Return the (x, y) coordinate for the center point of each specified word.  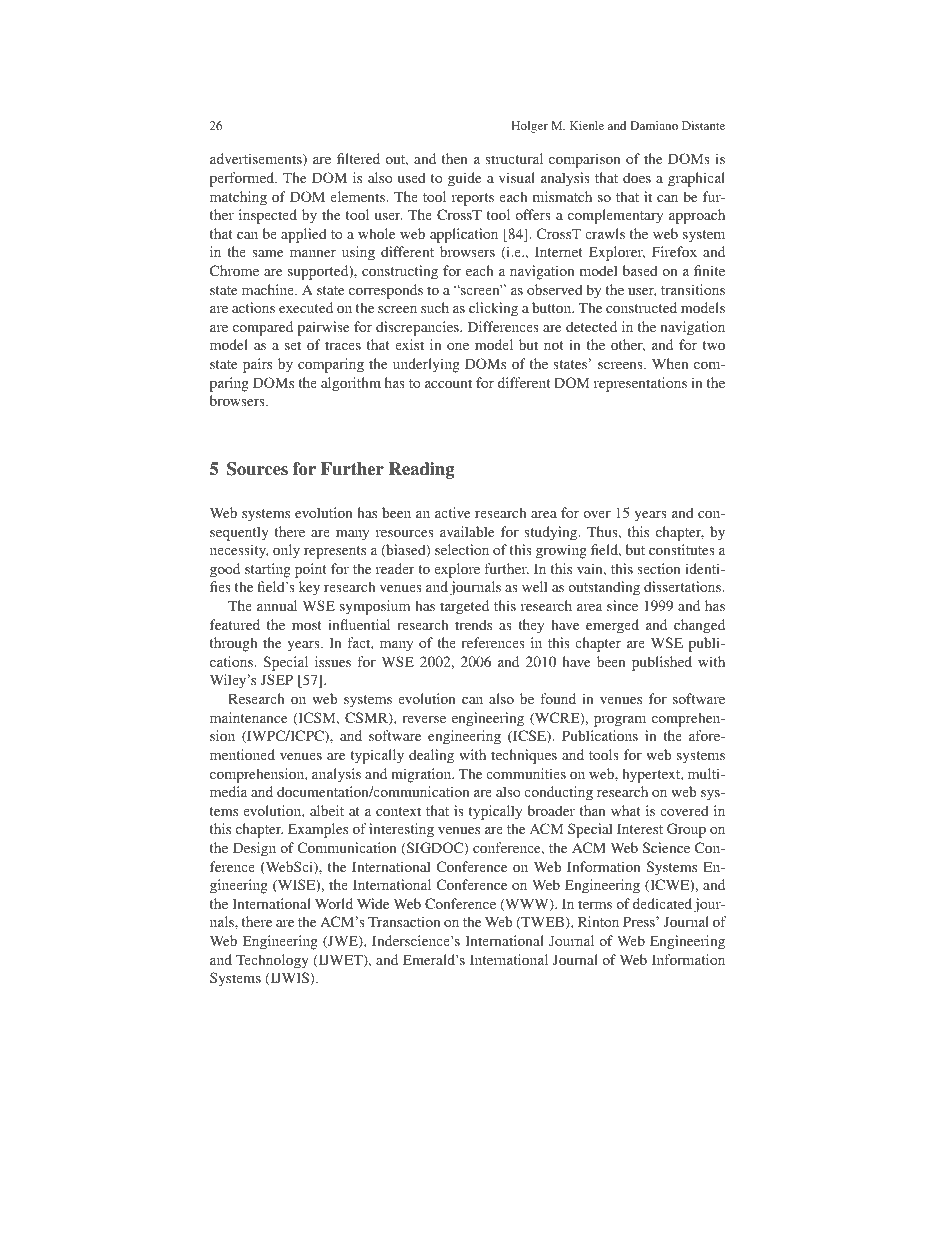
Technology (272, 961)
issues (333, 661)
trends (473, 624)
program (620, 721)
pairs (257, 365)
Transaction (404, 921)
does (637, 177)
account (448, 383)
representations (640, 384)
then (455, 158)
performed (243, 179)
